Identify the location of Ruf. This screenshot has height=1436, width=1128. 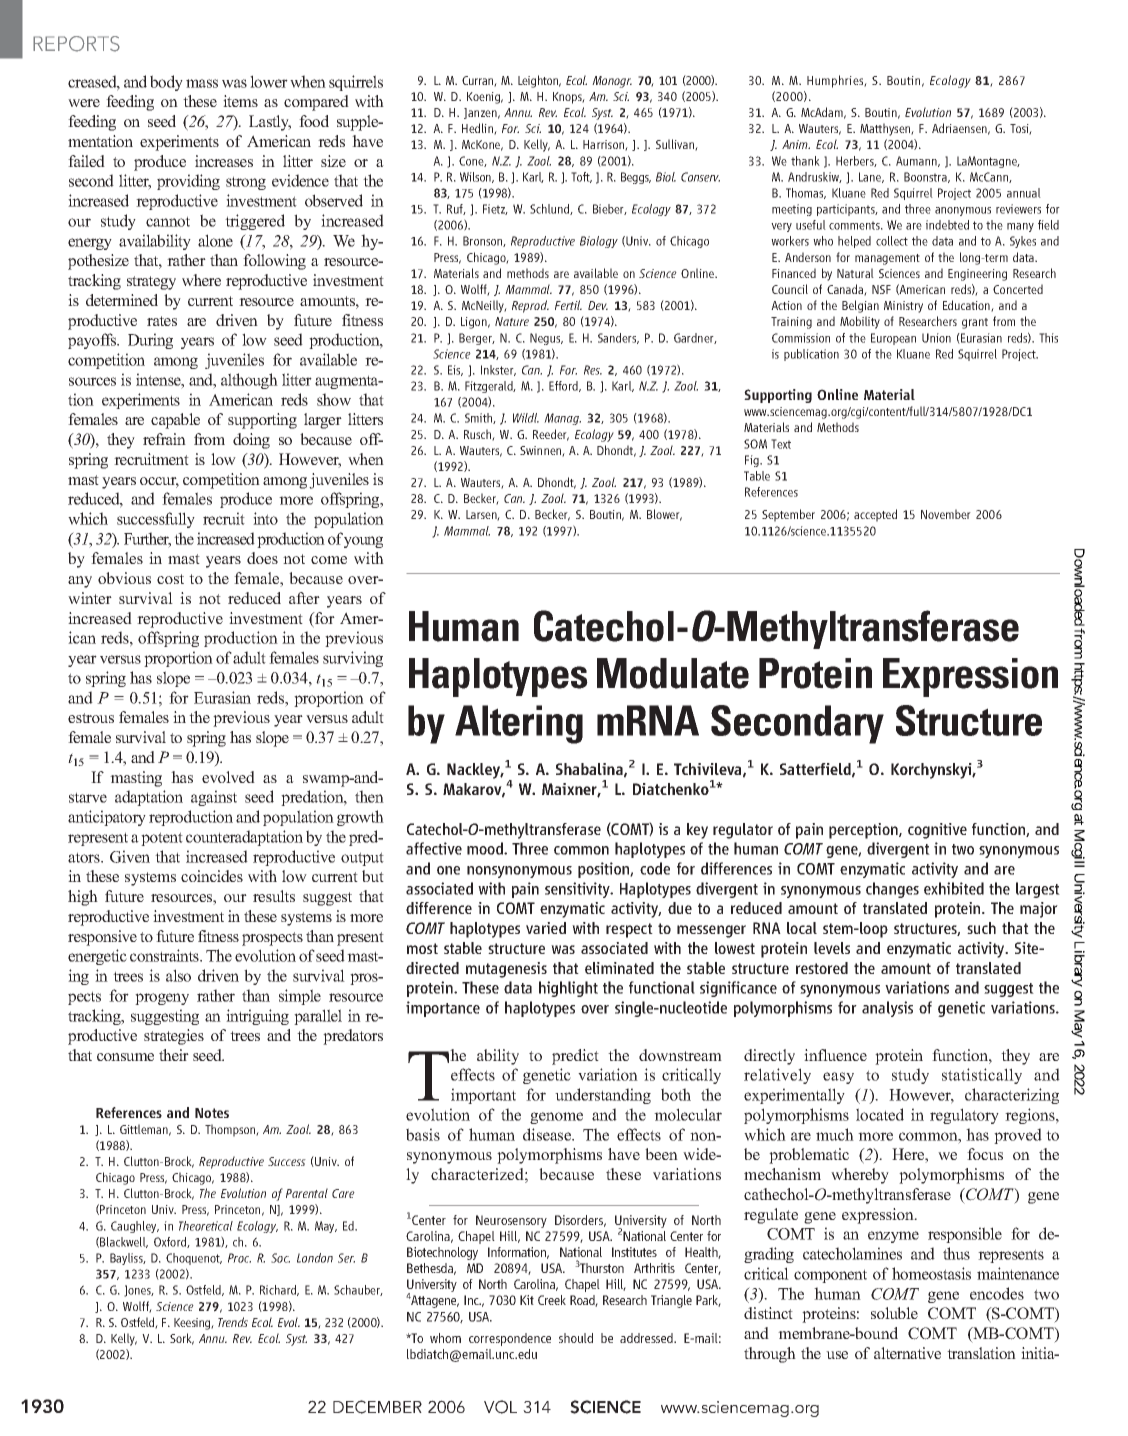
(456, 209).
